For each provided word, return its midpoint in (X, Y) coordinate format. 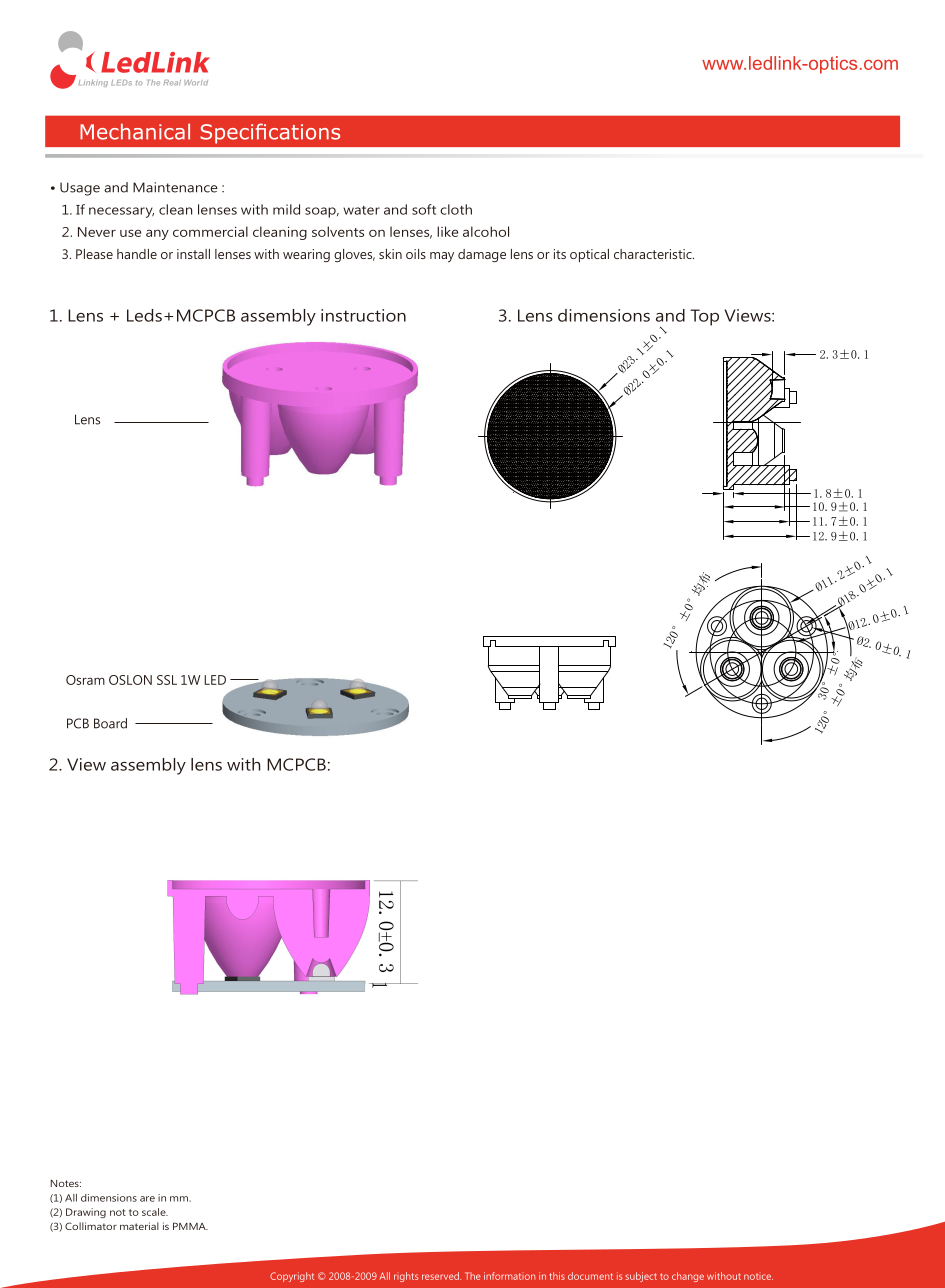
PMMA (190, 1226)
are (147, 1199)
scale (155, 1212)
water (361, 210)
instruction (363, 315)
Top (704, 317)
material (139, 1226)
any (157, 234)
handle (137, 254)
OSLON (130, 680)
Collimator (91, 1226)
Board (110, 723)
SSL (167, 680)
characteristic (654, 254)
